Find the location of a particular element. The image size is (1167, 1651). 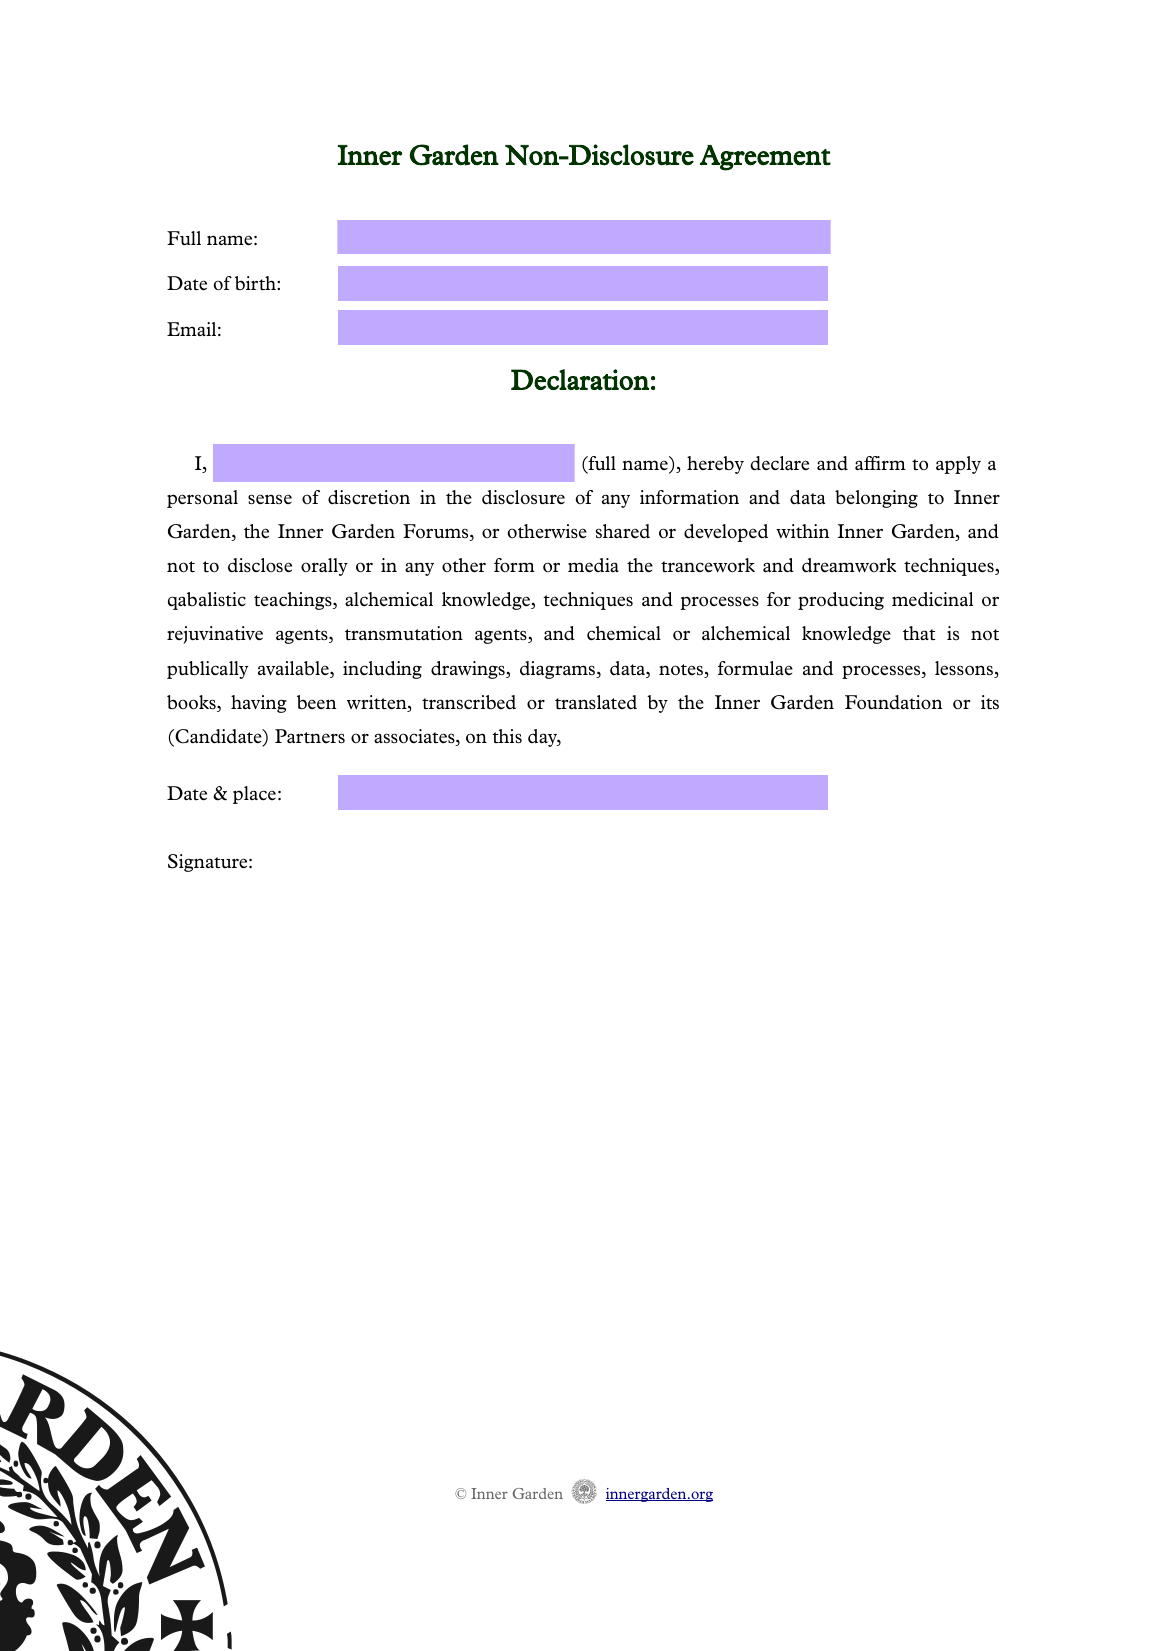

orally is located at coordinates (324, 567).
